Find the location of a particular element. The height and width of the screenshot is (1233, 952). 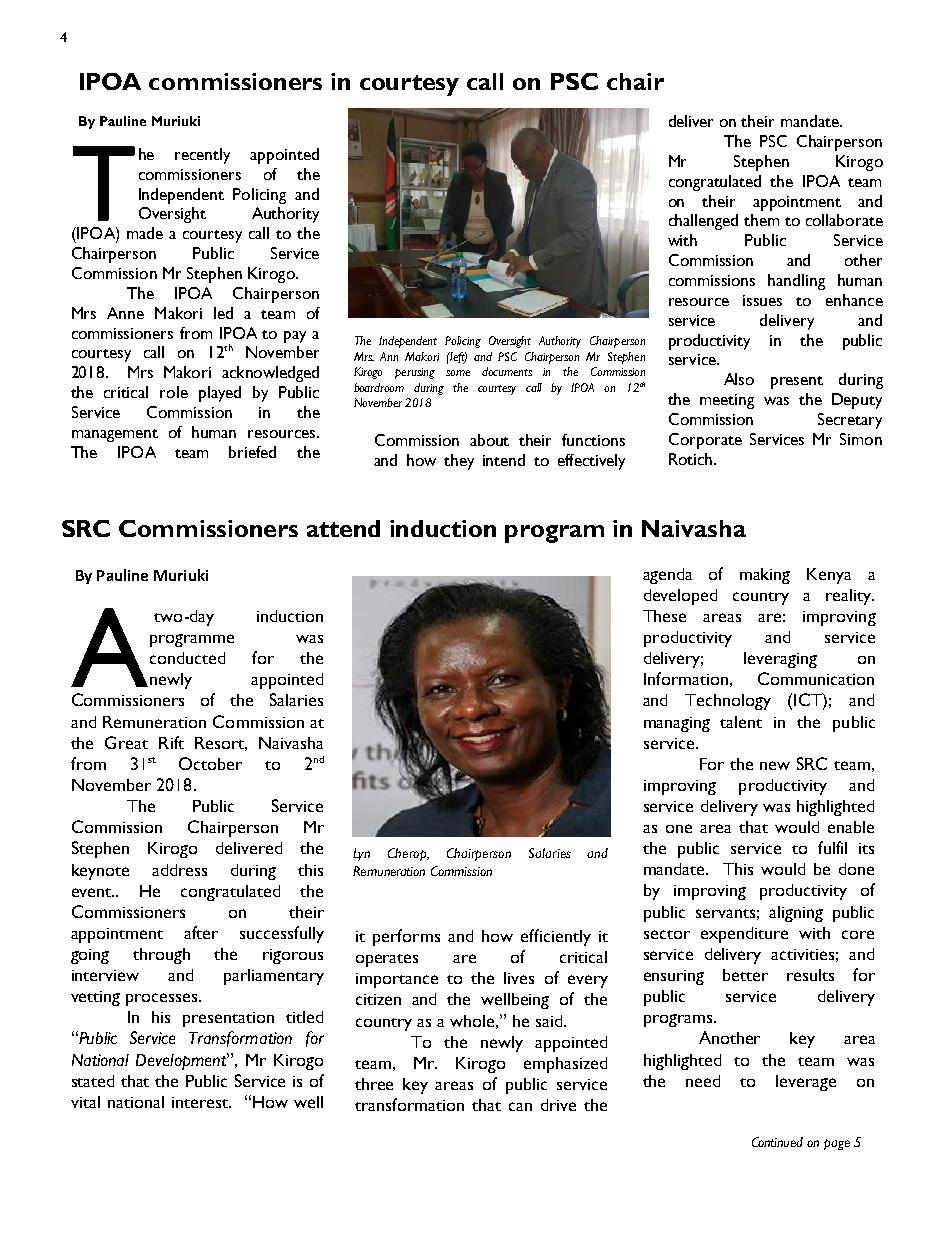

enable is located at coordinates (851, 827).
